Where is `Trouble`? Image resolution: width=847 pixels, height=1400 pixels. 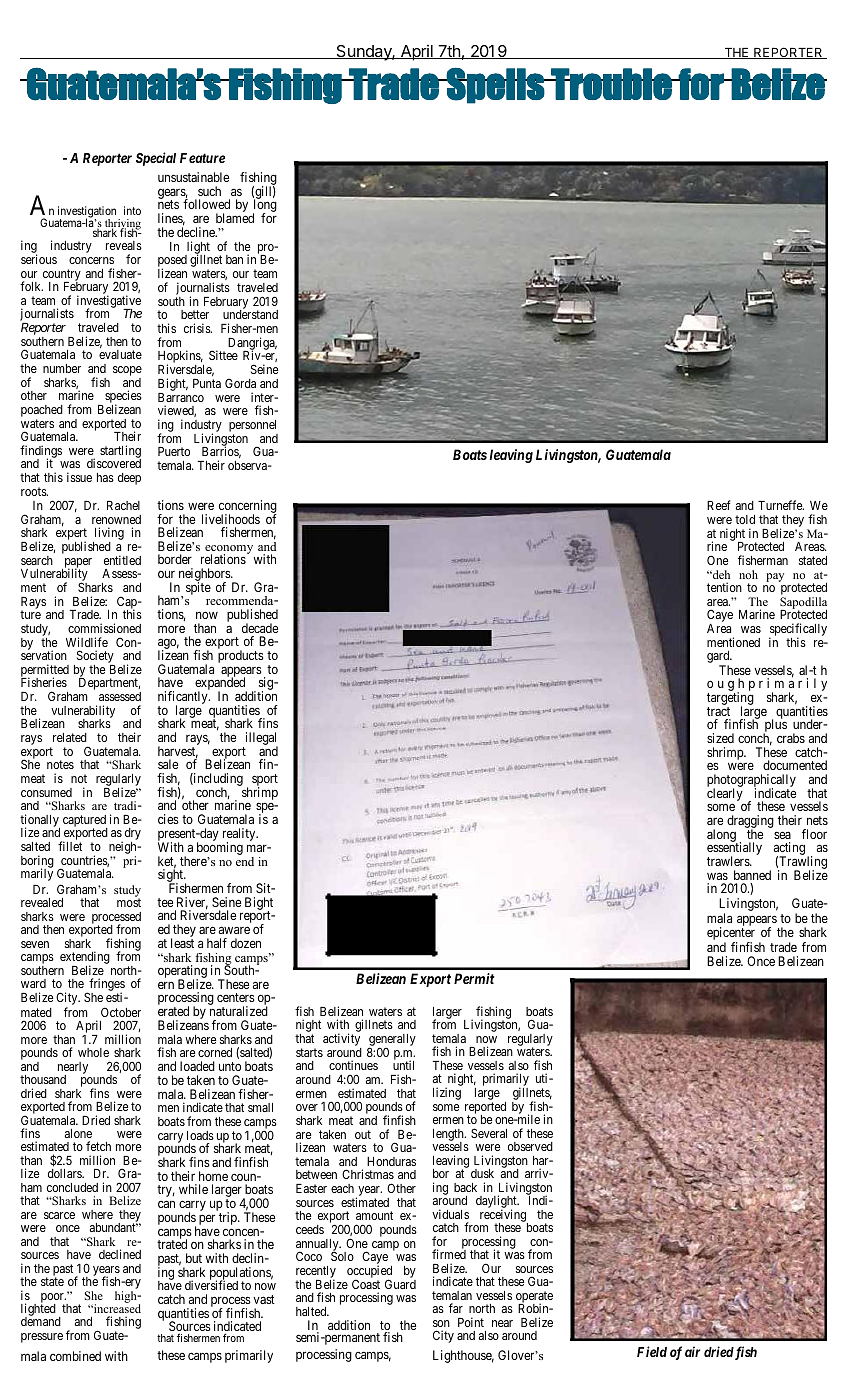 Trouble is located at coordinates (611, 84).
